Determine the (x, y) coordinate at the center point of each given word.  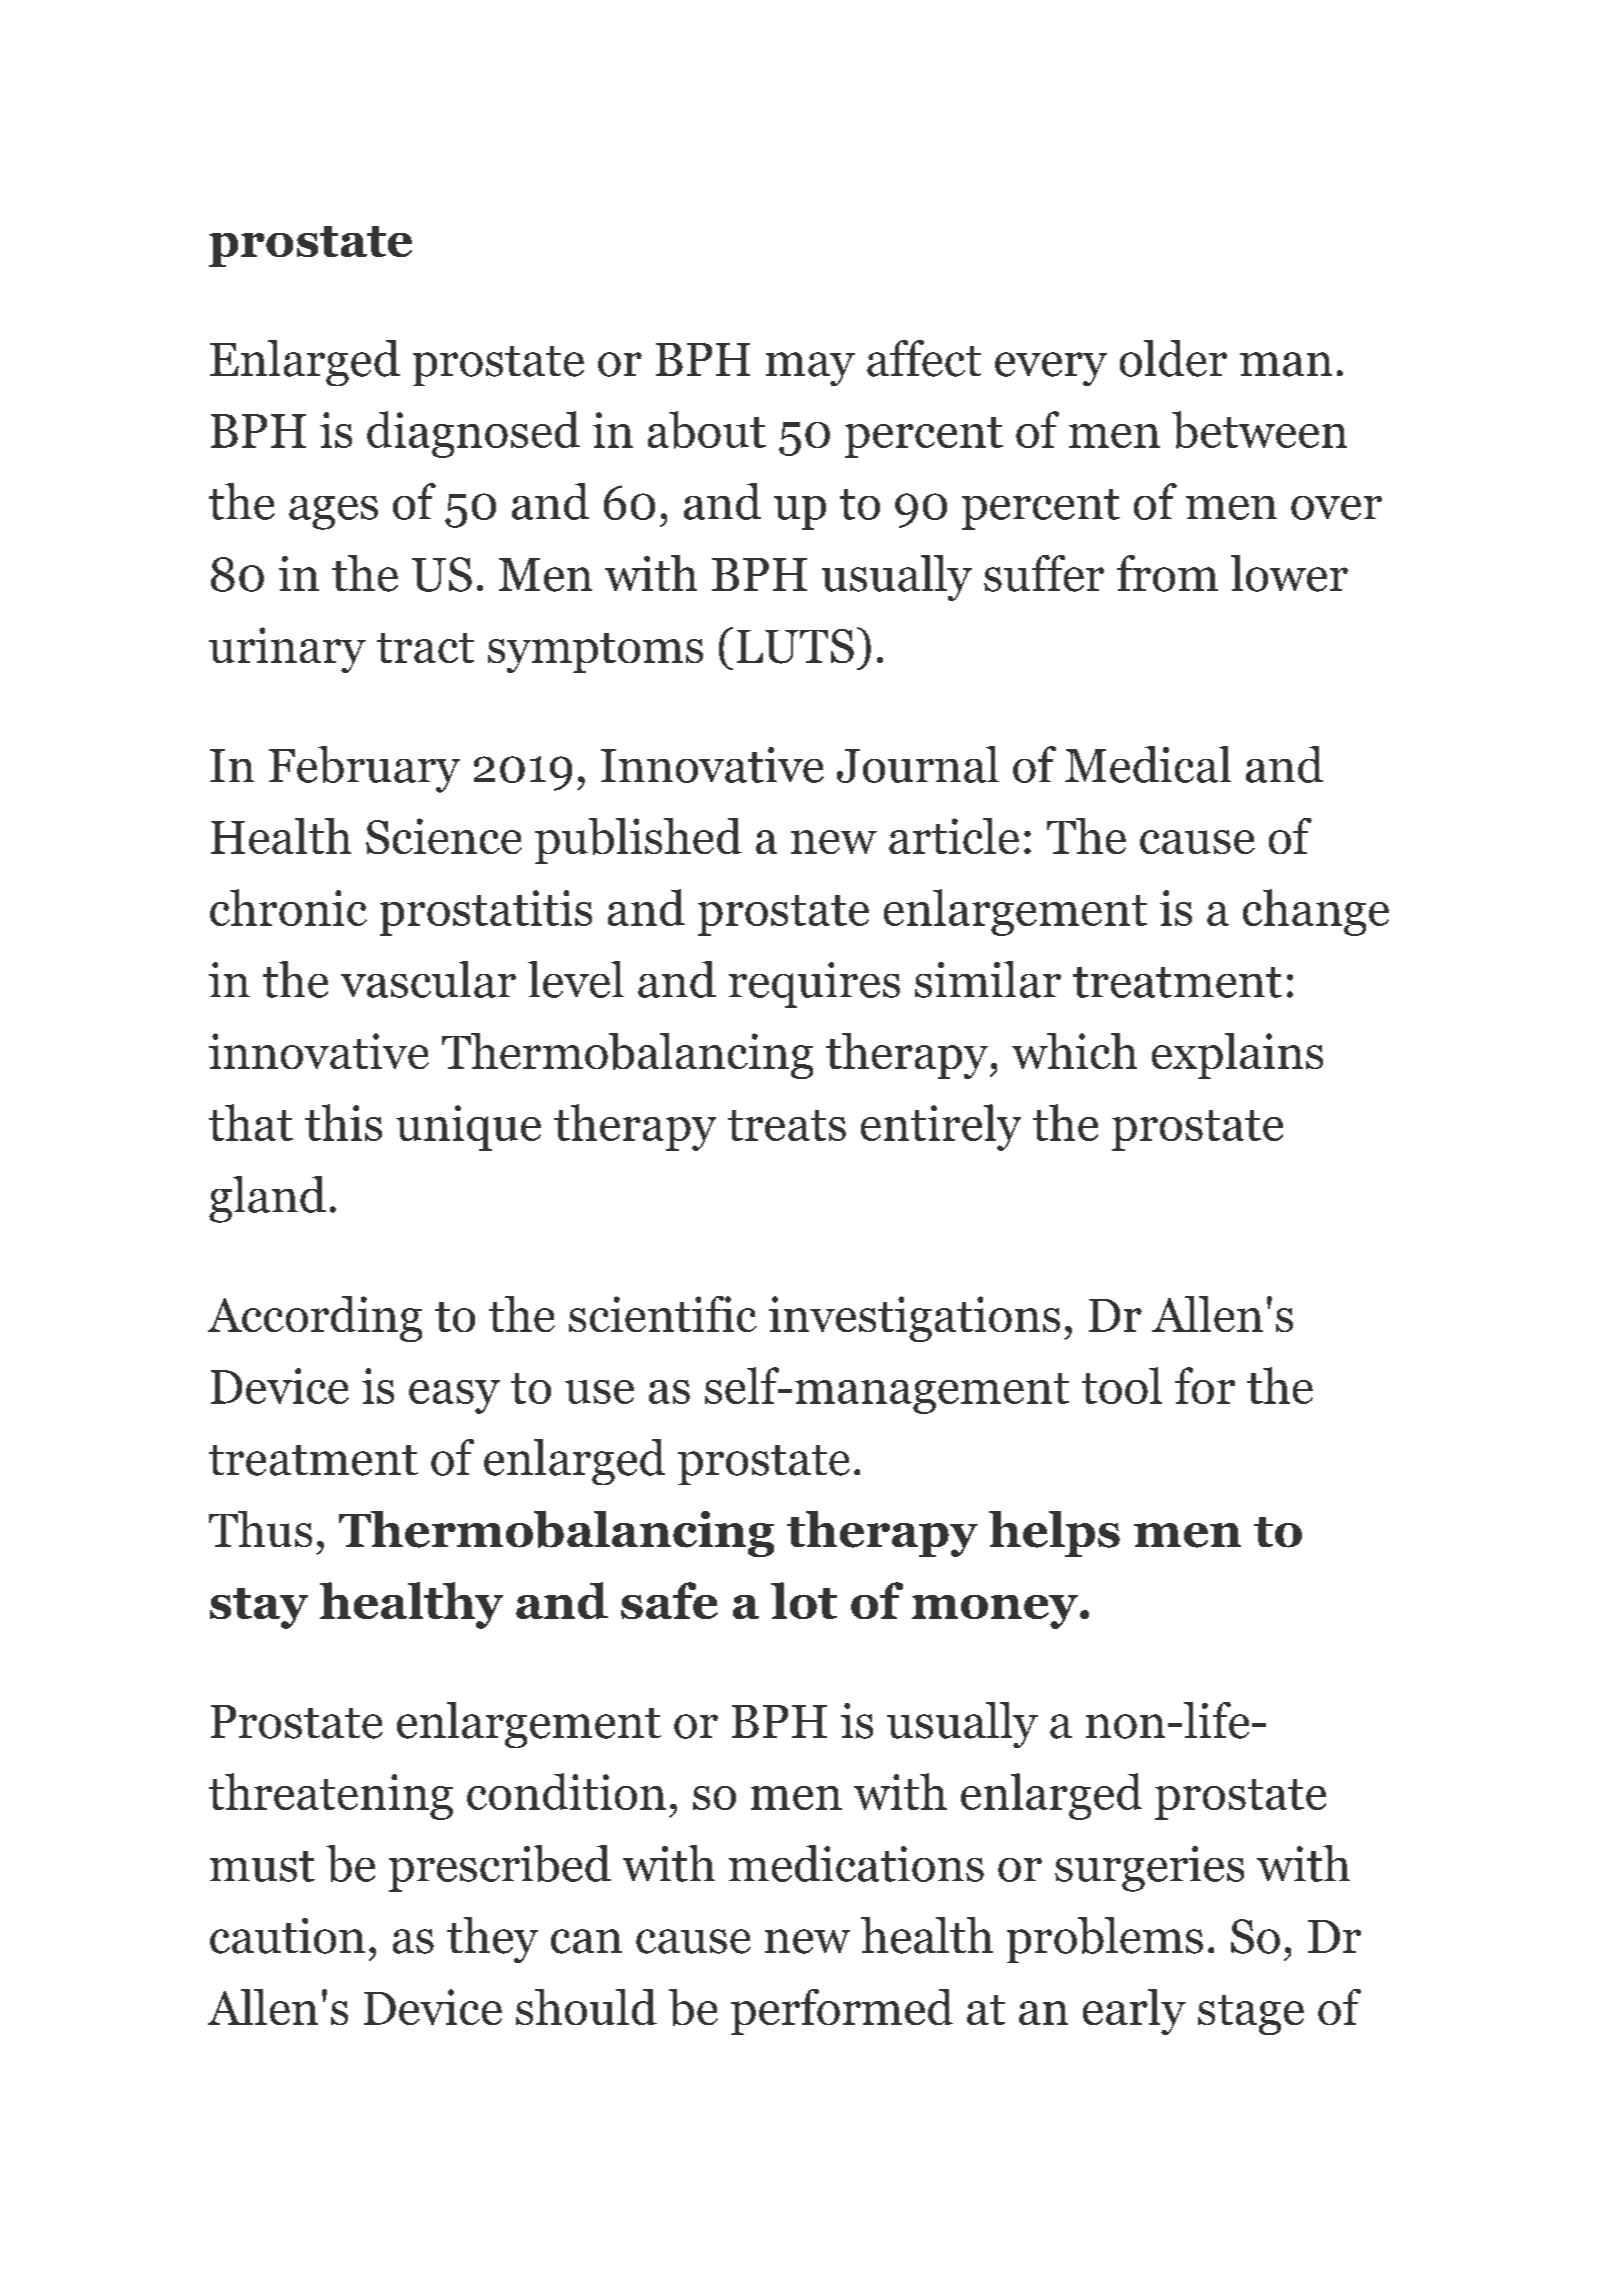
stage (1251, 2015)
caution (287, 1936)
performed (842, 2012)
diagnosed (473, 434)
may (810, 369)
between (1259, 430)
